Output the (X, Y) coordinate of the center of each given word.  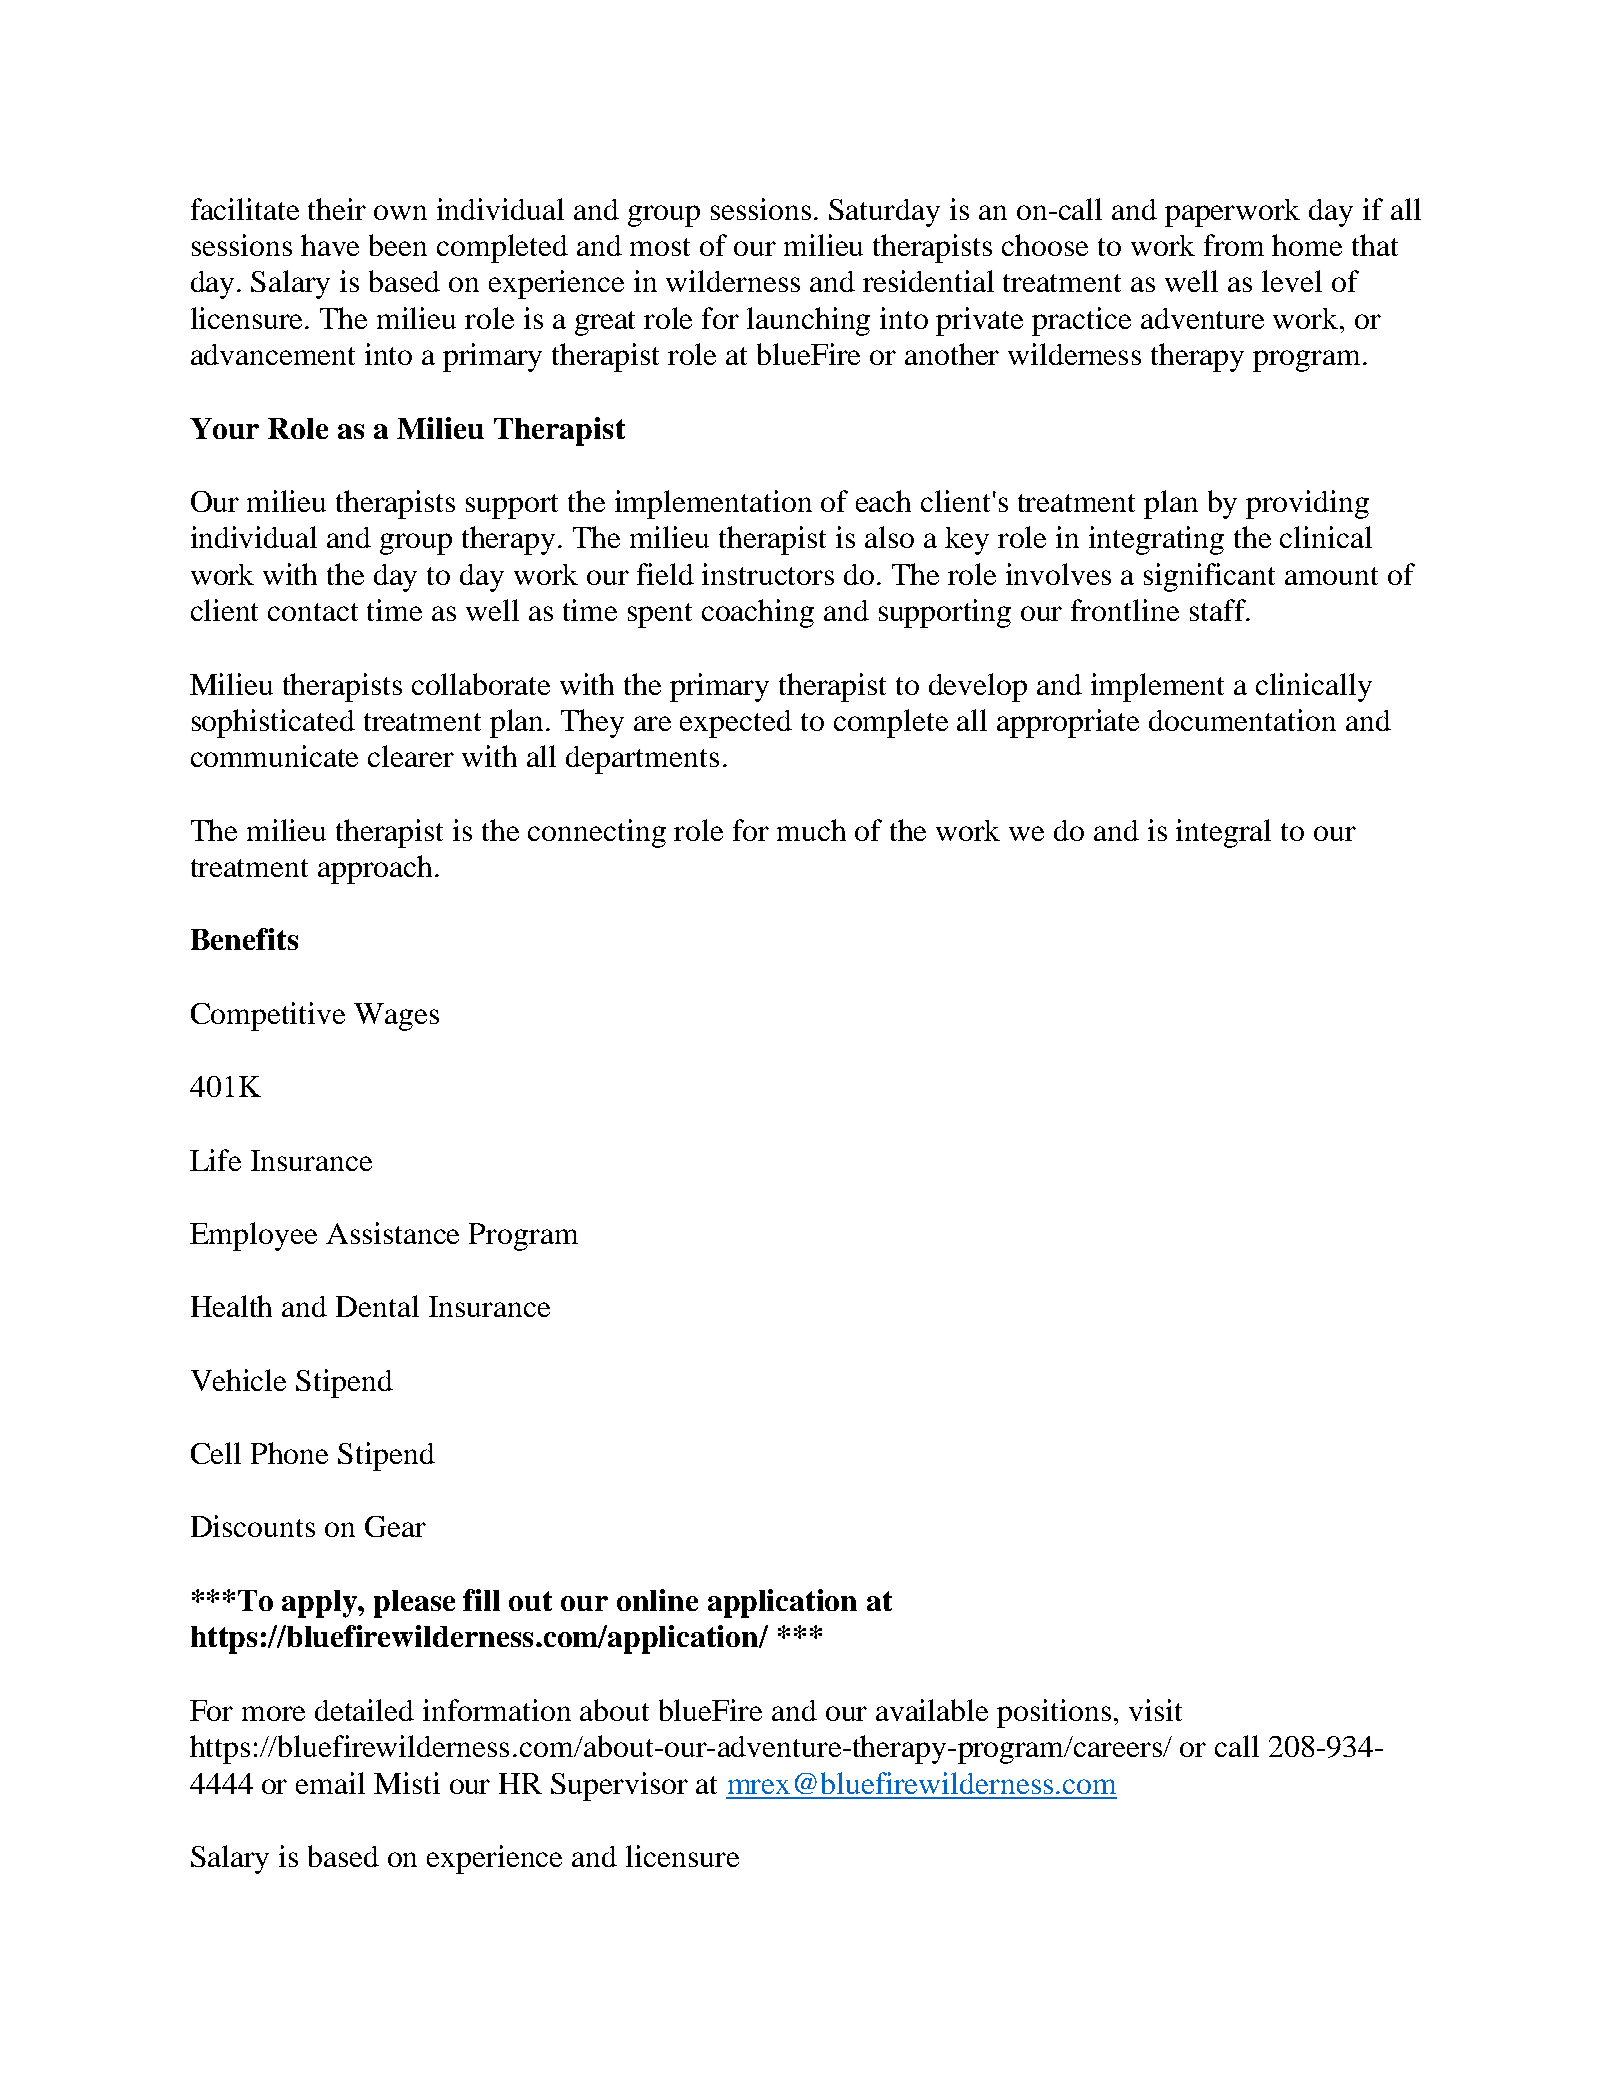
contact (313, 612)
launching (808, 321)
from (1234, 245)
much (811, 830)
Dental (377, 1306)
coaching (758, 613)
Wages (396, 1017)
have (330, 245)
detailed (364, 1710)
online (657, 1600)
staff (1219, 610)
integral (1223, 833)
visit (1155, 1710)
